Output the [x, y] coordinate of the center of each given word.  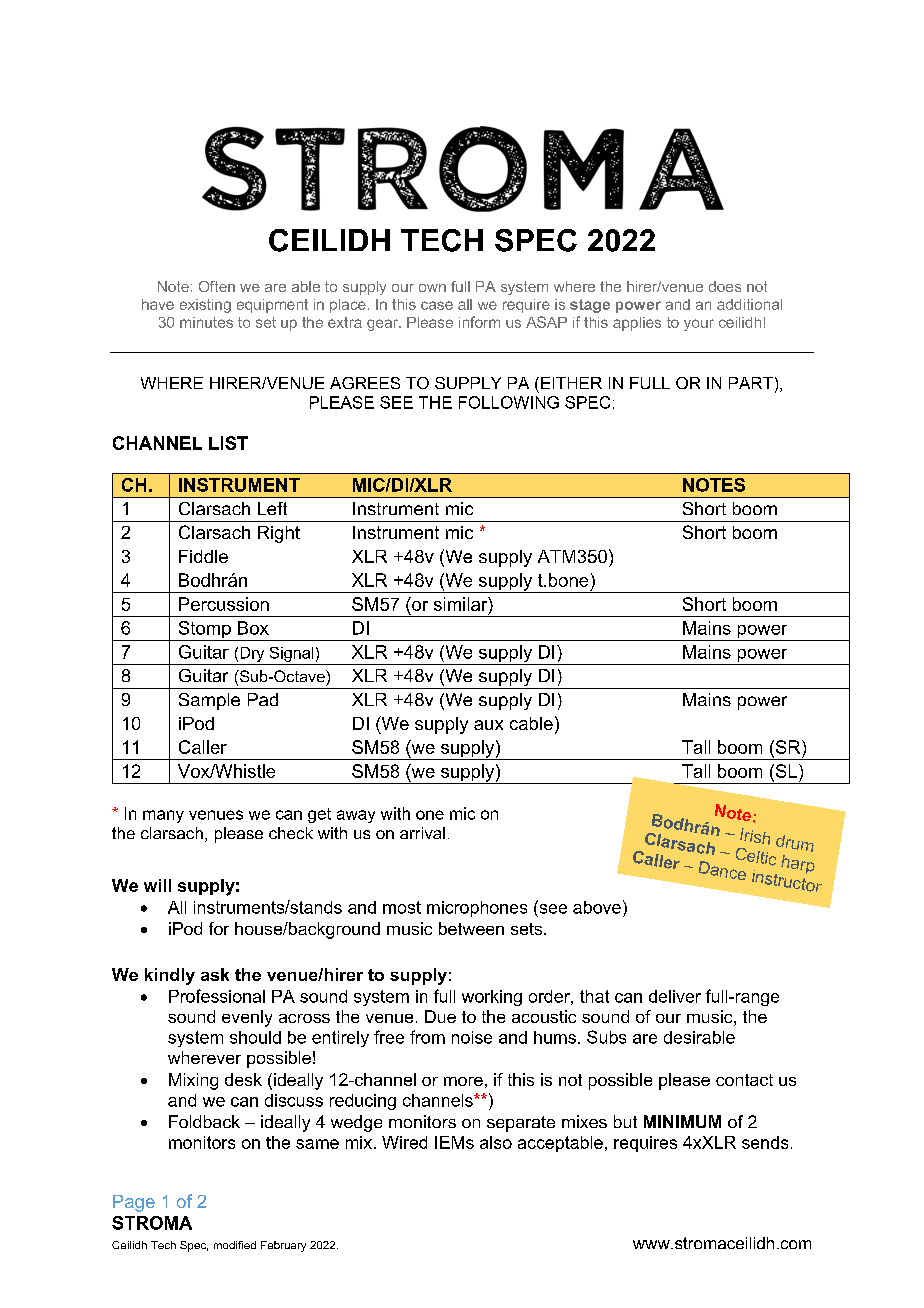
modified [235, 1245]
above [597, 907]
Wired [404, 1142]
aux [488, 725]
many [163, 816]
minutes [206, 322]
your [699, 325]
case [437, 305]
